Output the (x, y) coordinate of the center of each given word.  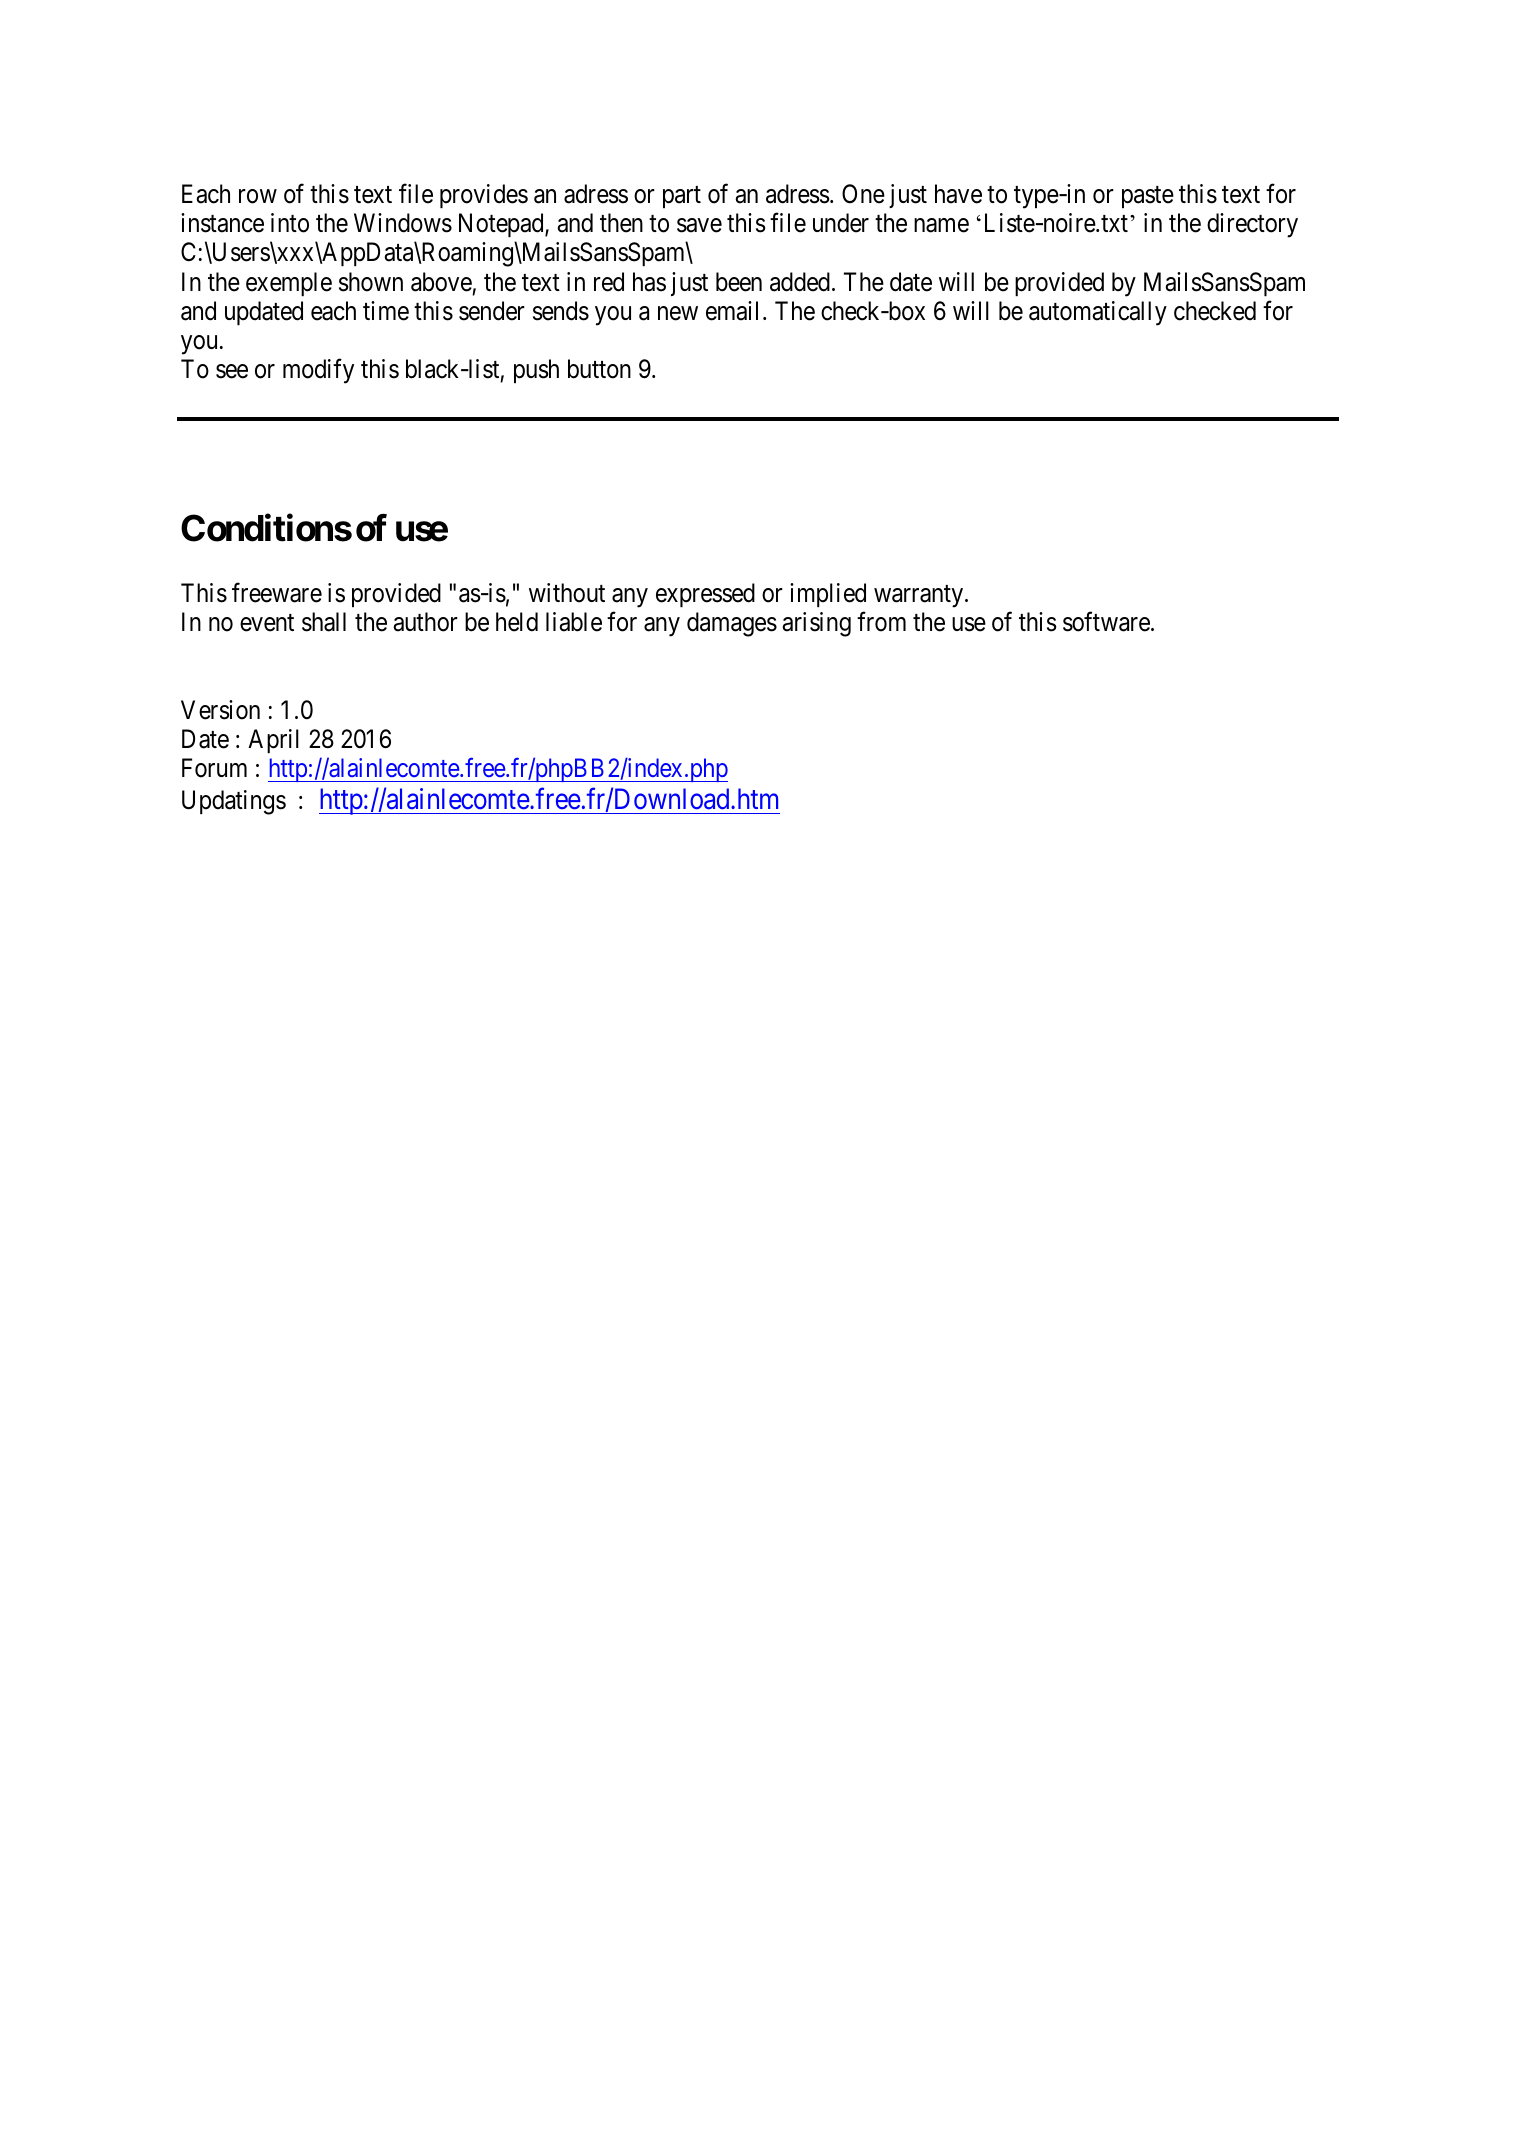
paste (1148, 197)
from (881, 622)
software (1106, 622)
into (290, 223)
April (273, 741)
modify (318, 371)
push (536, 371)
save (699, 225)
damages (732, 624)
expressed (705, 595)
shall (324, 622)
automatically (1098, 313)
